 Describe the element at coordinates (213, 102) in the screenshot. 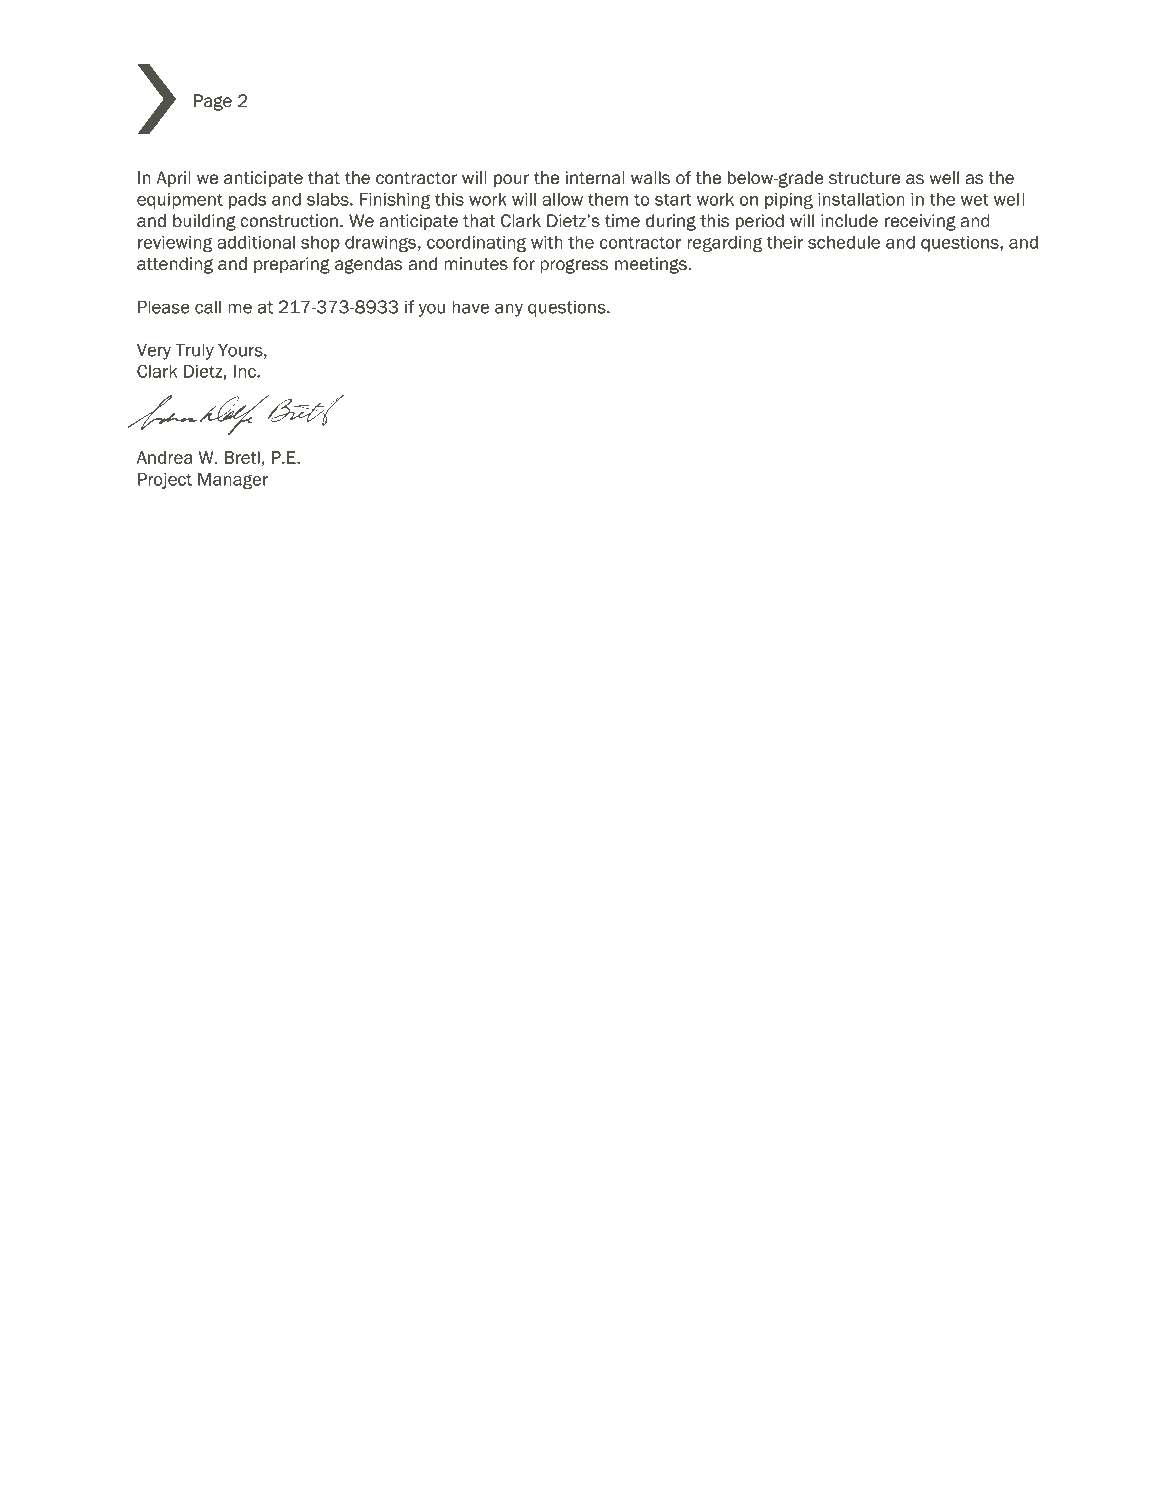

I see `Page` at that location.
